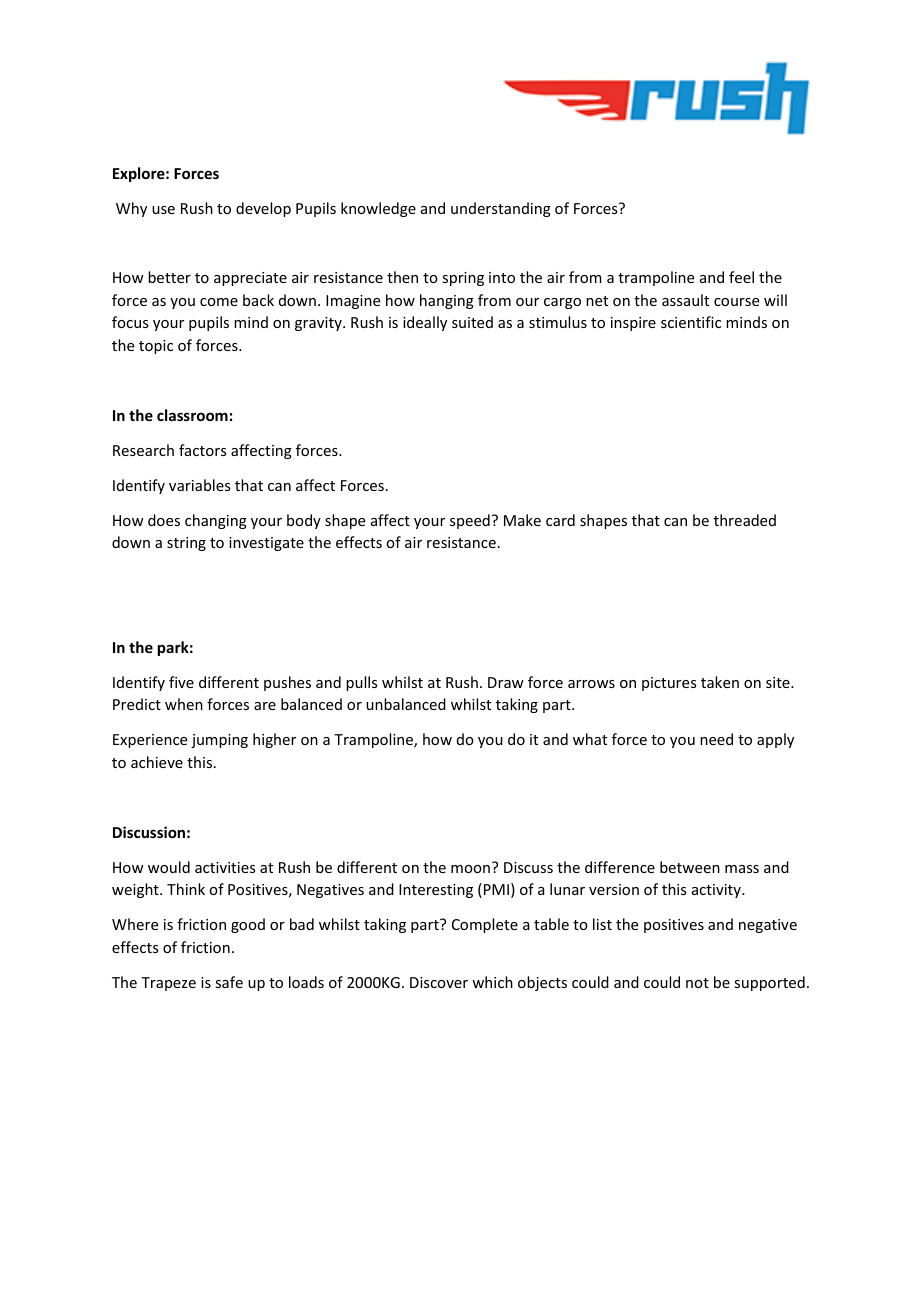 The height and width of the screenshot is (1308, 924). Describe the element at coordinates (501, 209) in the screenshot. I see `understanding` at that location.
